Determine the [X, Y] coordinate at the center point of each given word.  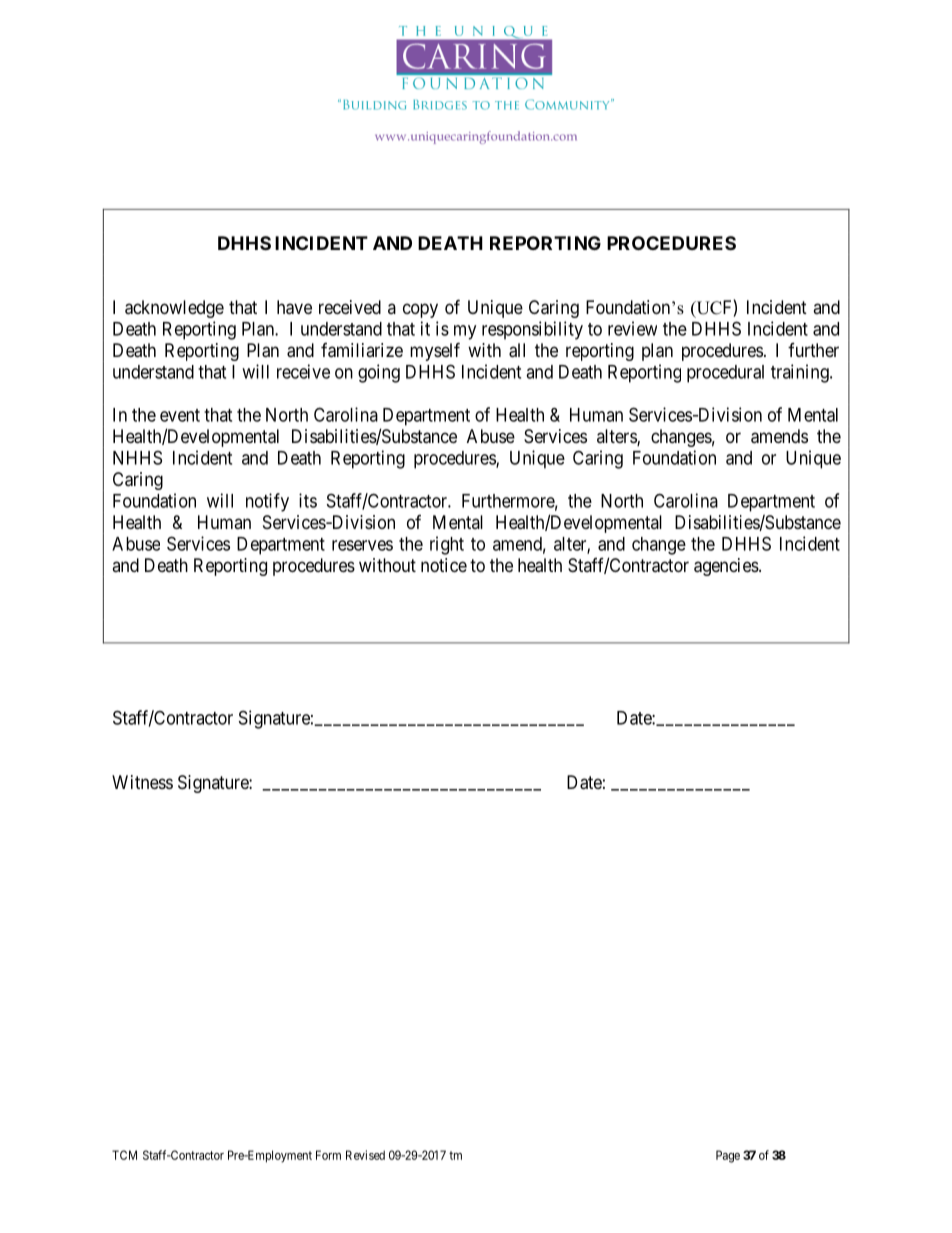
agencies [726, 567]
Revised [365, 1155]
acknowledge [174, 309]
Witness [142, 782]
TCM [124, 1155]
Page [728, 1156]
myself [435, 351]
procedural [725, 374]
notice [444, 565]
